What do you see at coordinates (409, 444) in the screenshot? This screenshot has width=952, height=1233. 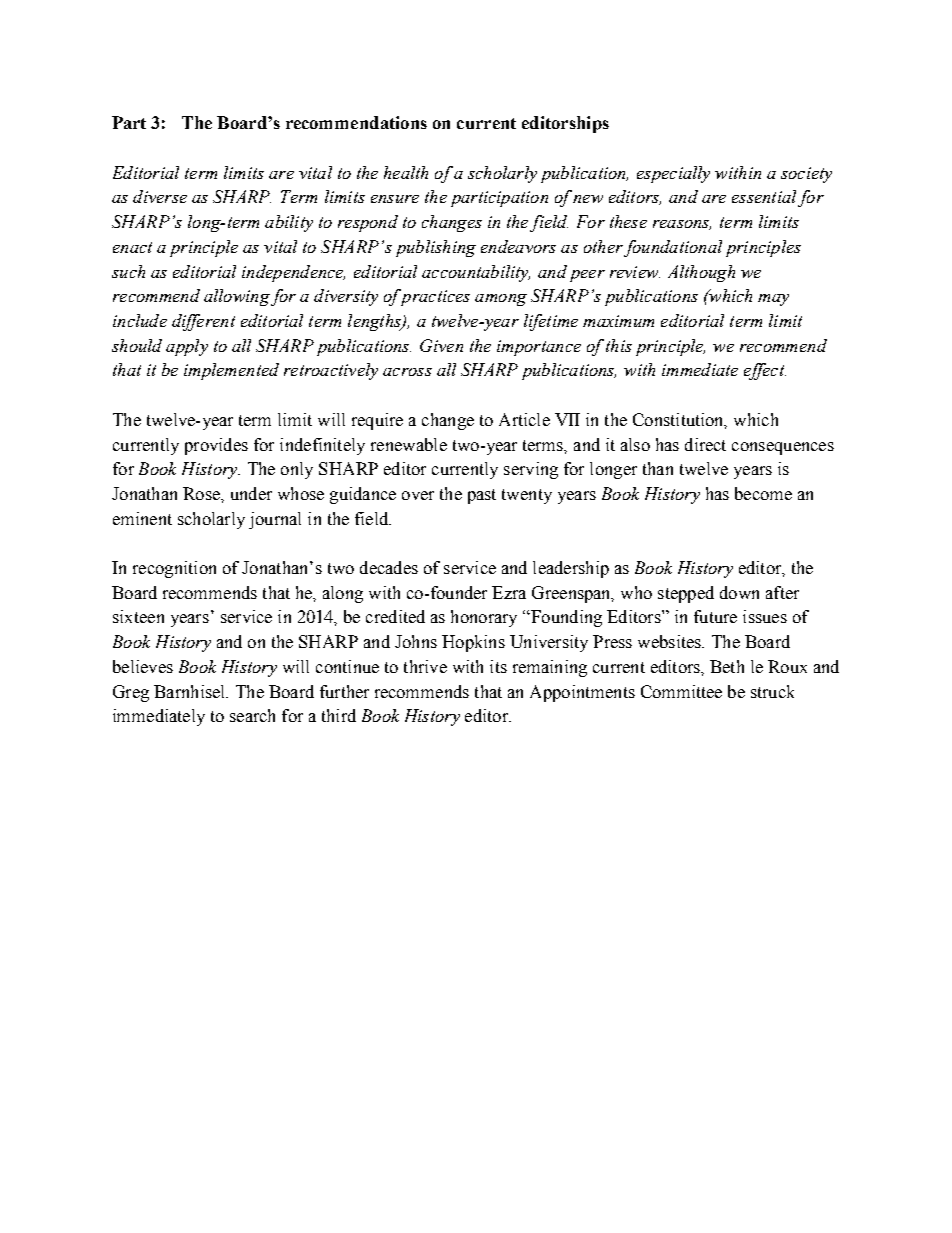 I see `renewable` at bounding box center [409, 444].
